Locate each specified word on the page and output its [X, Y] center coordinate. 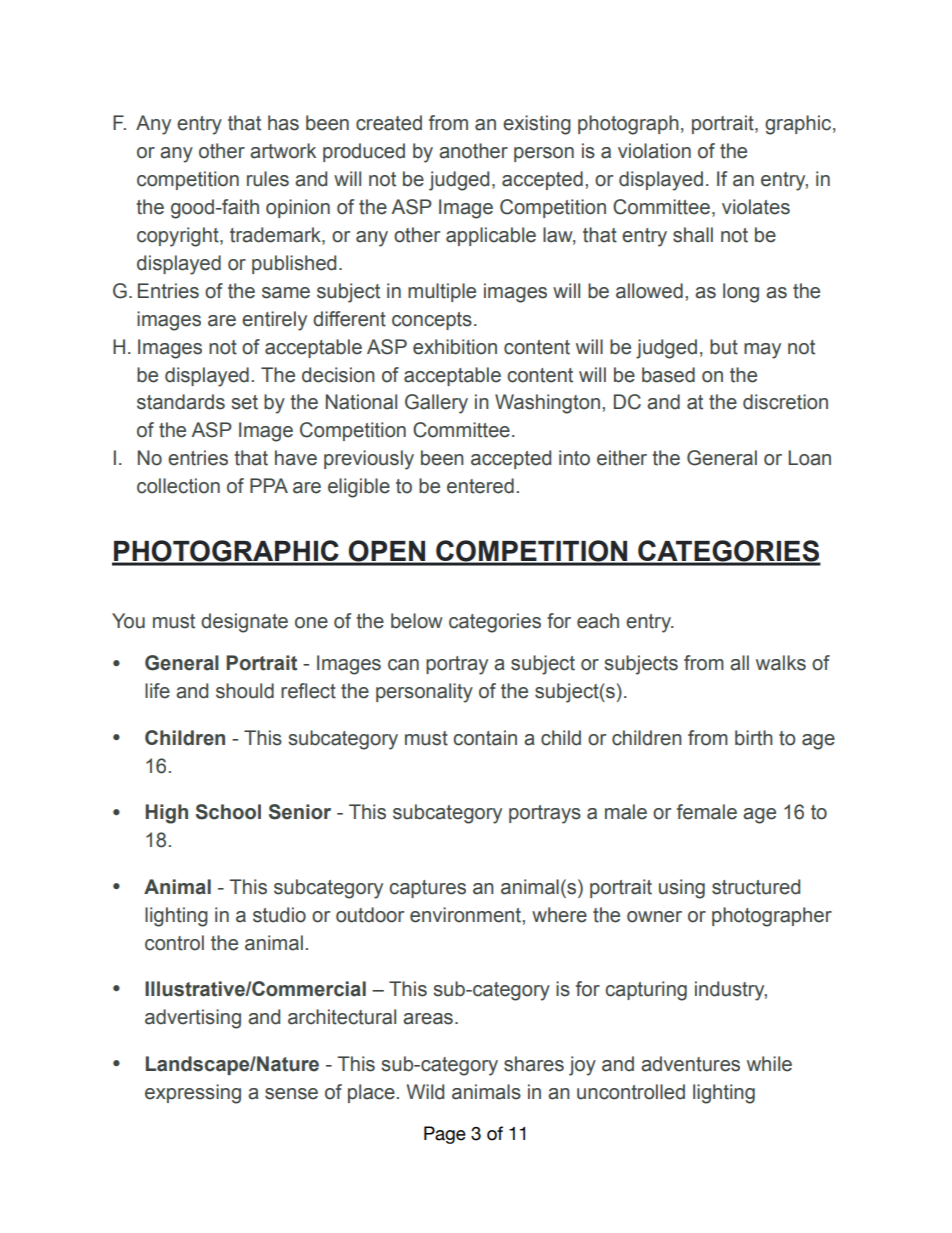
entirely [274, 321]
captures [427, 889]
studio [279, 915]
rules [268, 179]
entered [480, 486]
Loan [809, 458]
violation [654, 151]
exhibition [455, 347]
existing [537, 125]
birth [754, 738]
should [245, 691]
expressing [193, 1094]
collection [178, 486]
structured [756, 887]
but [724, 347]
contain [485, 738]
